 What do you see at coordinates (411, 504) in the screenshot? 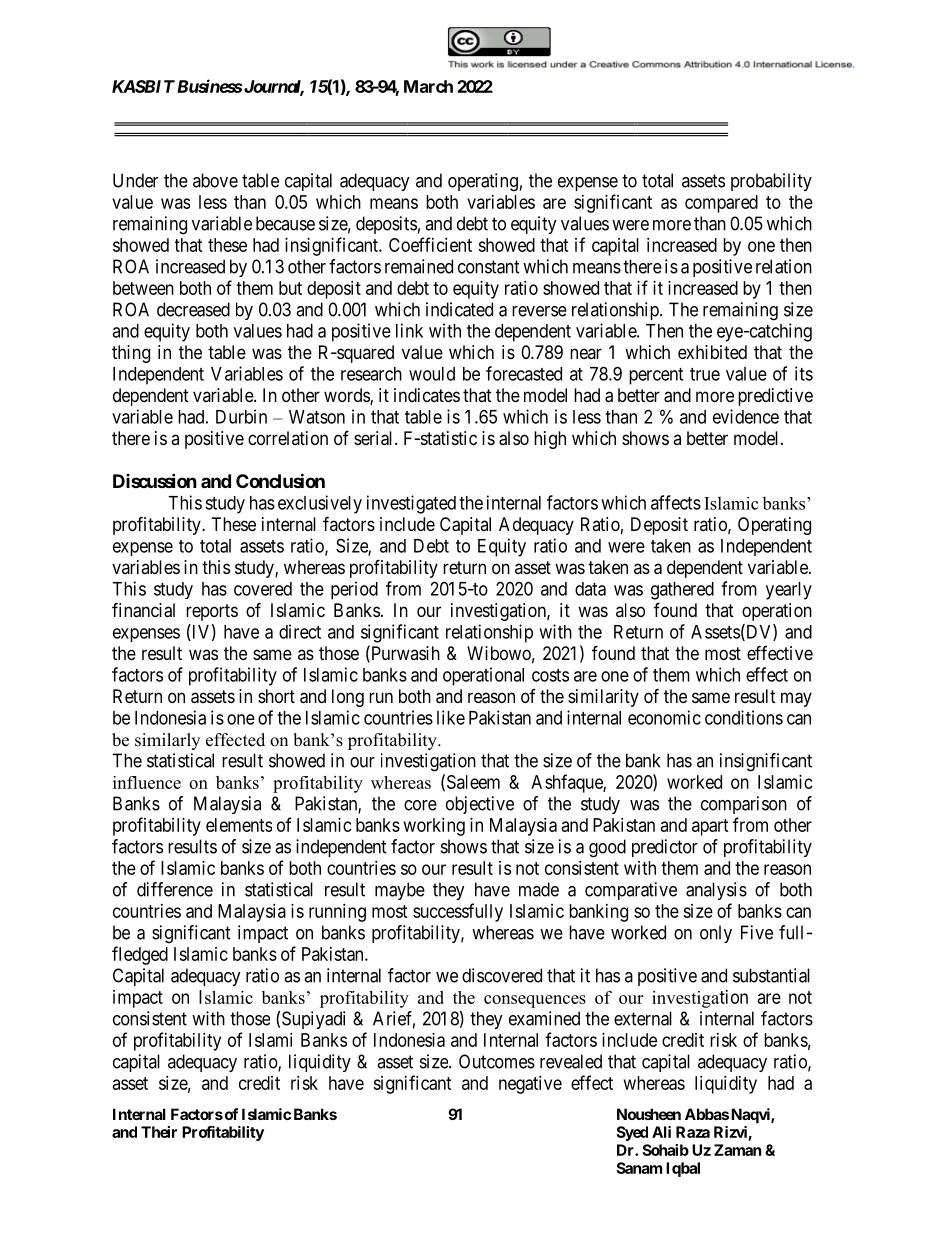
I see `investigated` at bounding box center [411, 504].
